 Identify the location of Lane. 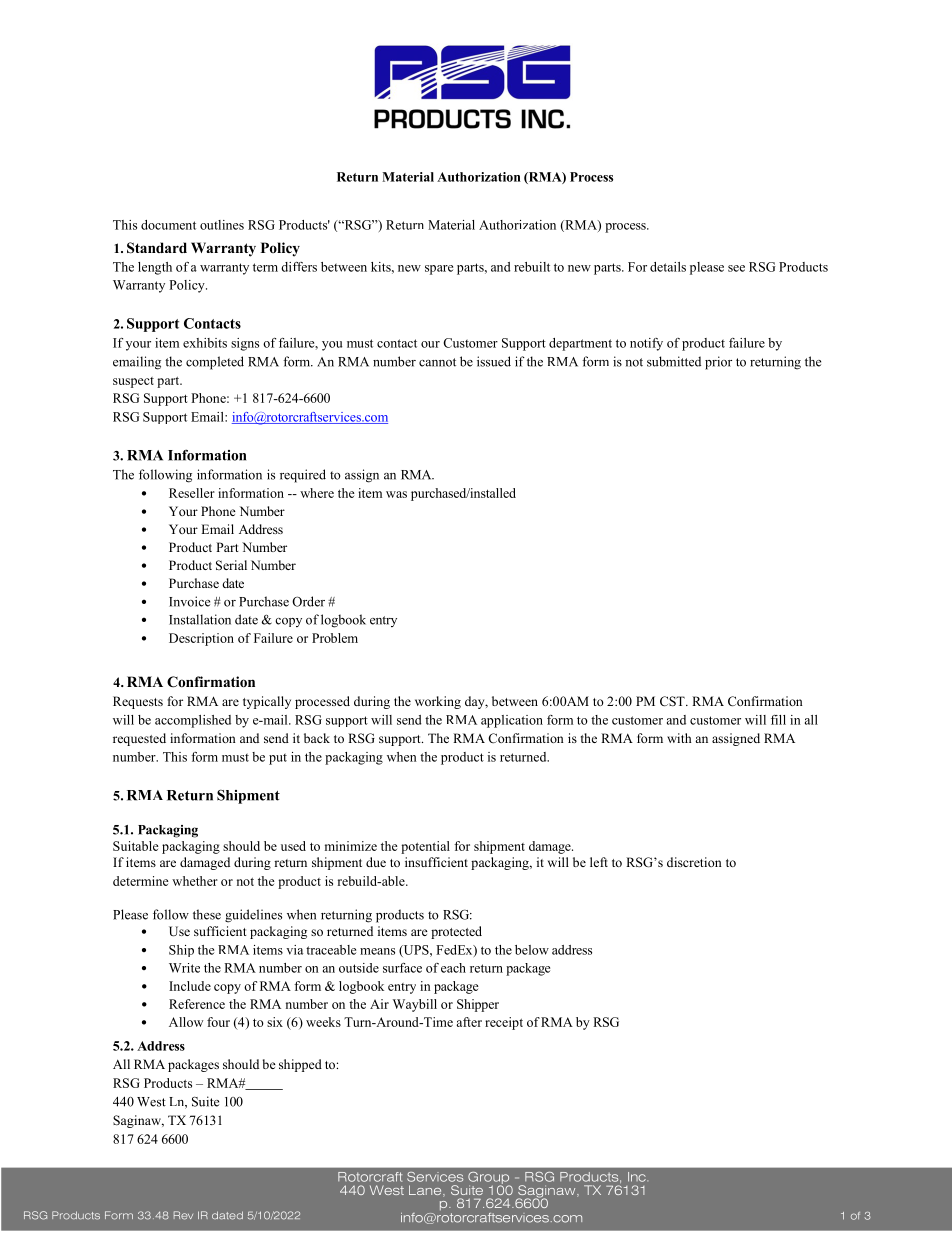
(426, 1191).
